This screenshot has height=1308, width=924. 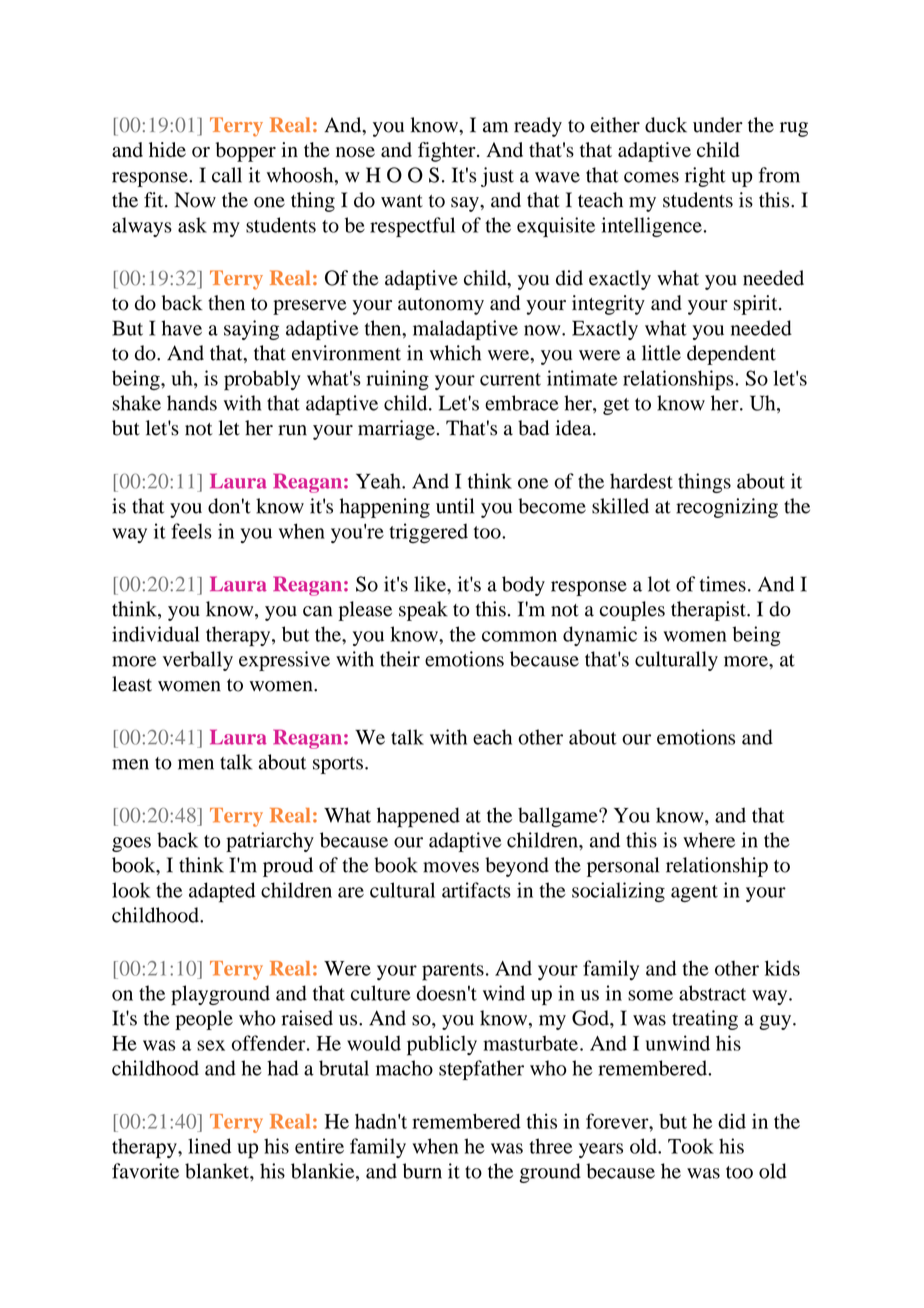 I want to click on lined, so click(x=209, y=1146).
